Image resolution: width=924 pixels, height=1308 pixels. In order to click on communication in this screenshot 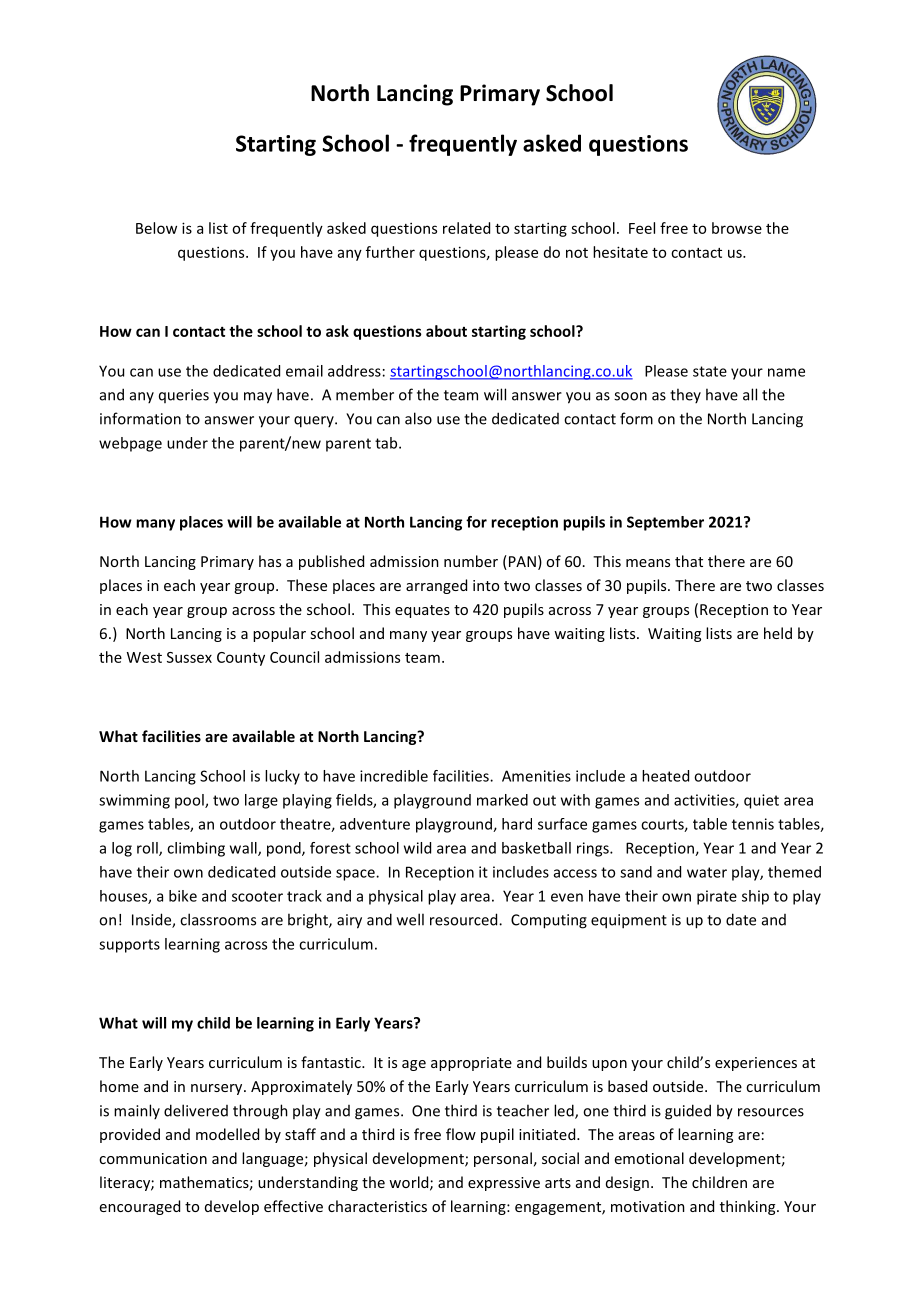, I will do `click(153, 1158)`.
